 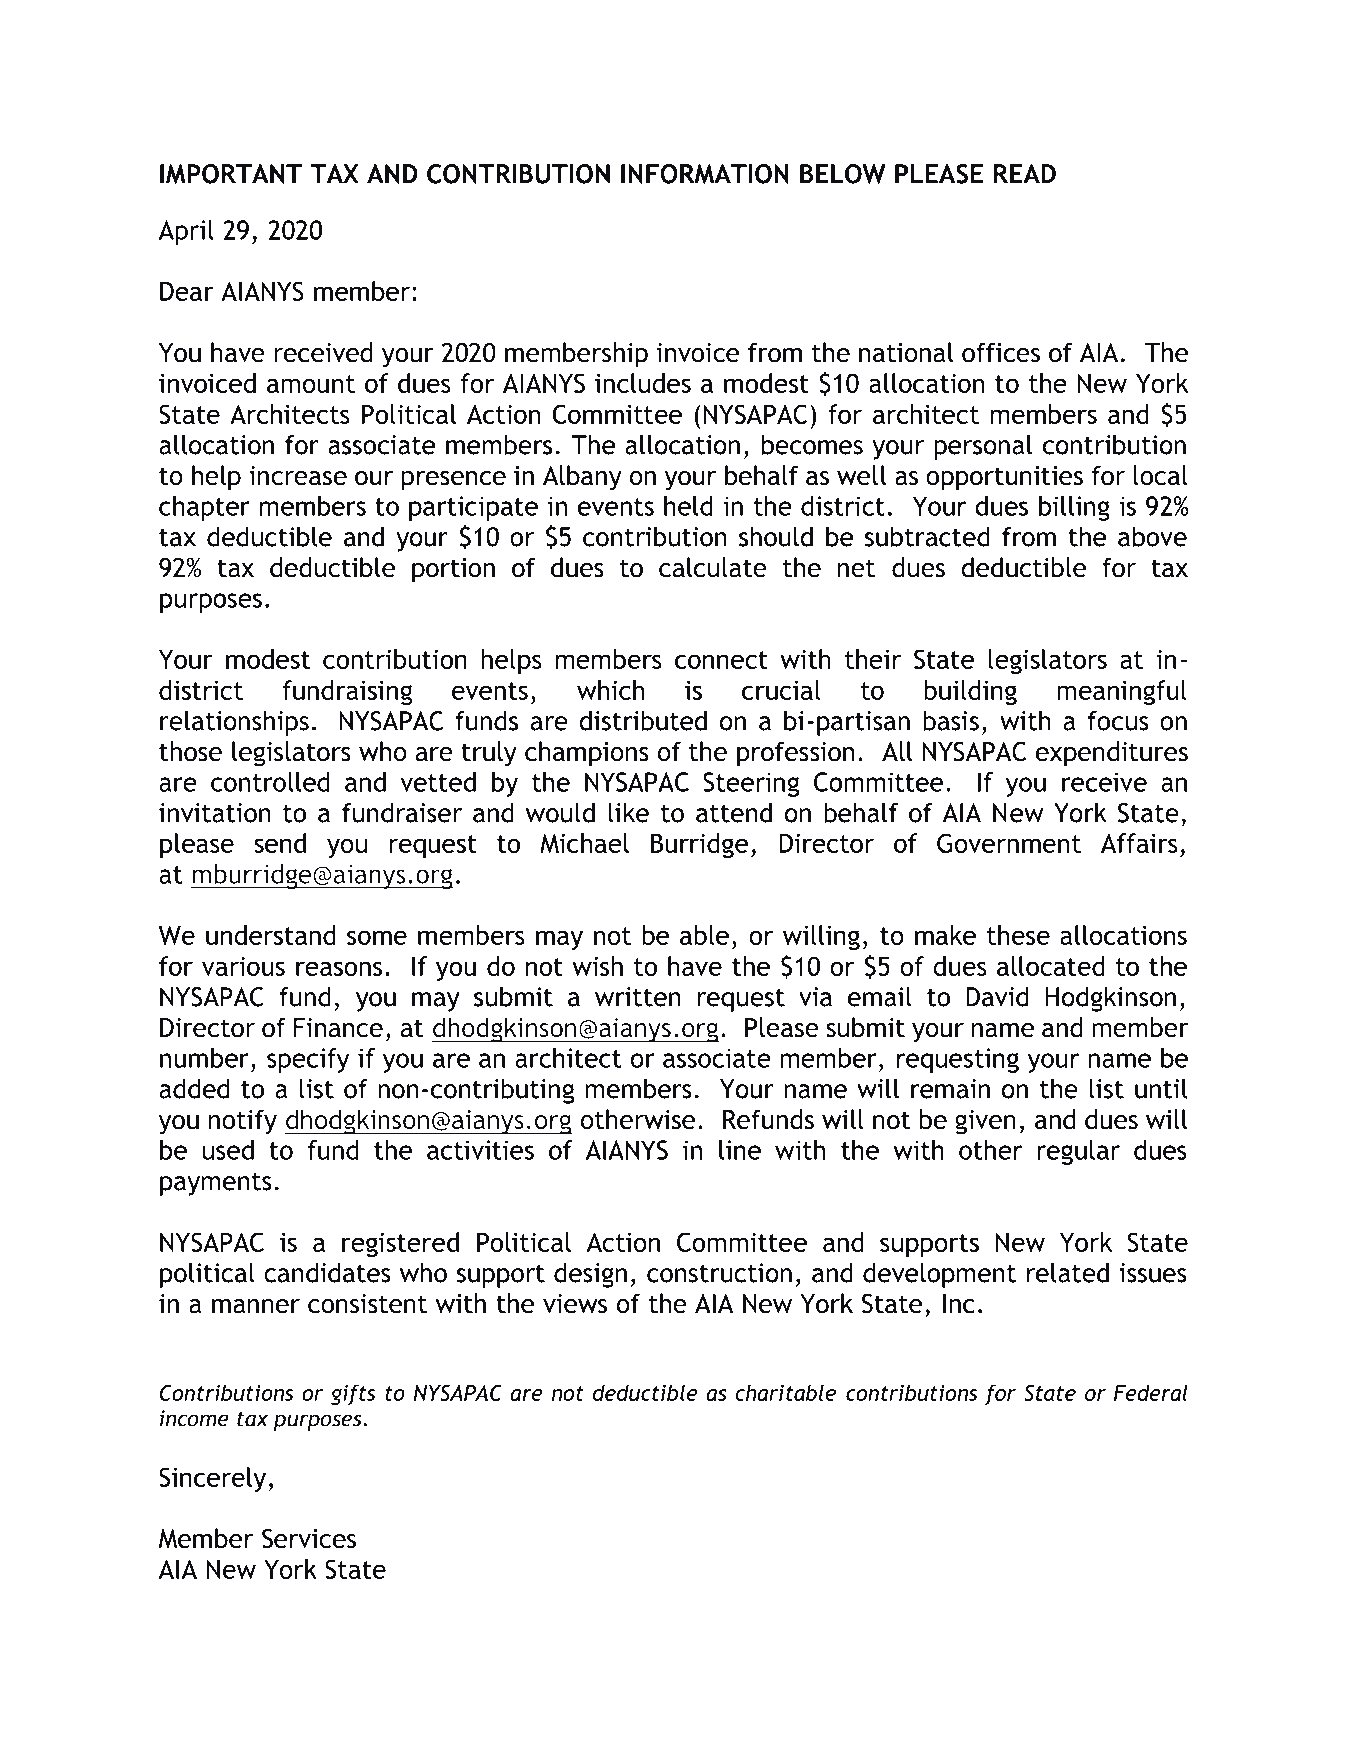 What do you see at coordinates (1025, 174) in the document?
I see `READ` at bounding box center [1025, 174].
